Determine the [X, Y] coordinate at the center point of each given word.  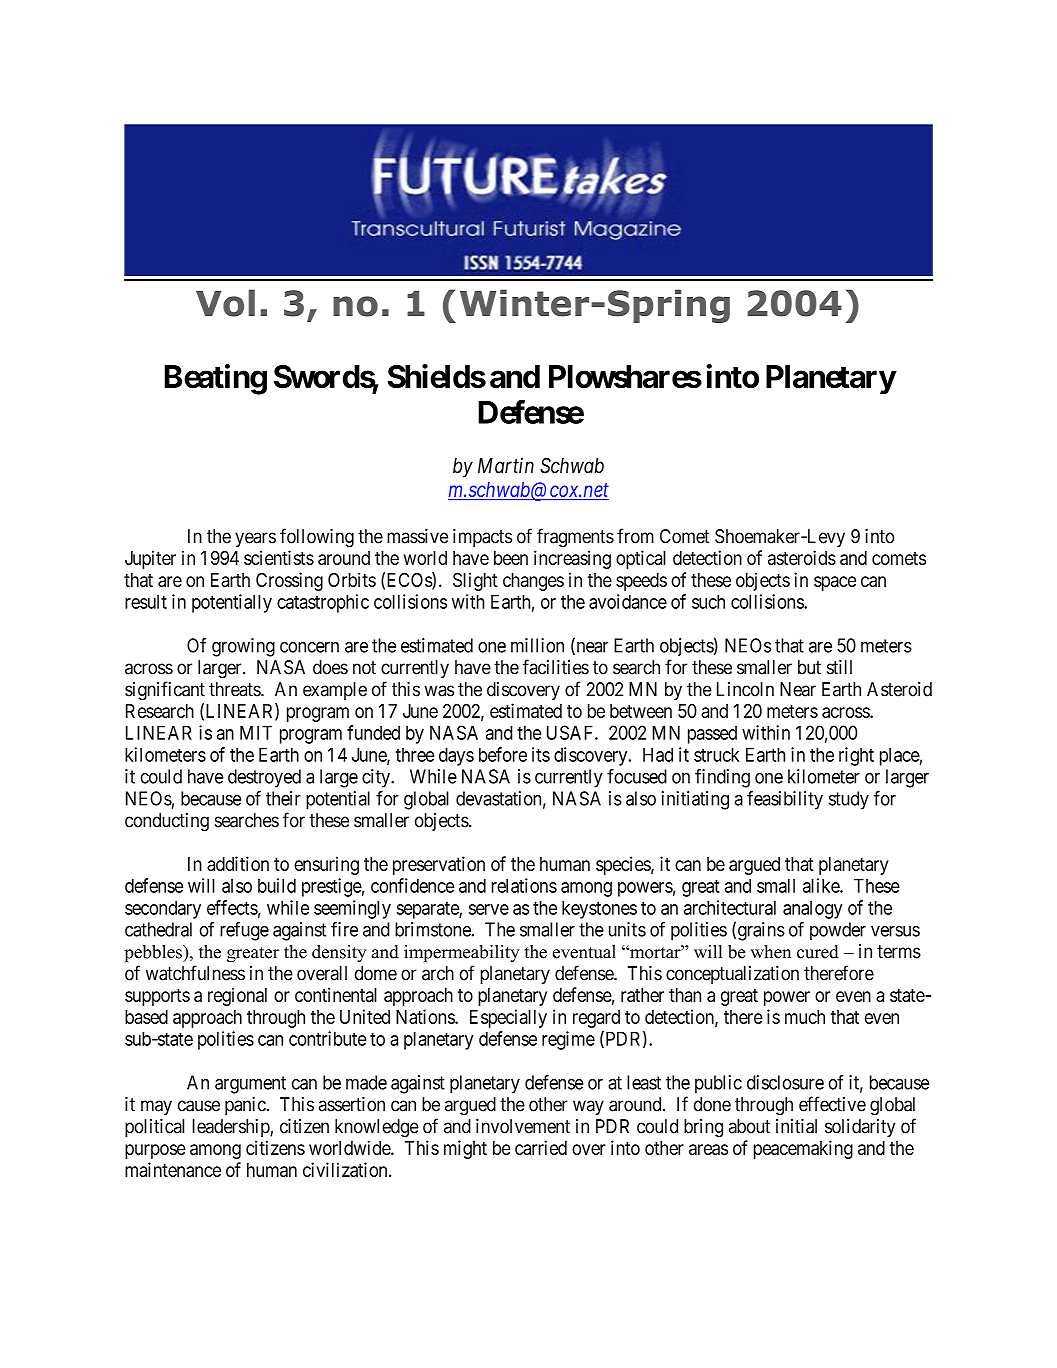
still [839, 667]
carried [541, 1147]
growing [243, 647]
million [537, 645]
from [635, 536]
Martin [506, 465]
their [283, 798]
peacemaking [803, 1149]
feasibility [785, 800]
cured [818, 952]
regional [237, 996]
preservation [439, 865]
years [255, 539]
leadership [231, 1128]
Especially [508, 1018]
